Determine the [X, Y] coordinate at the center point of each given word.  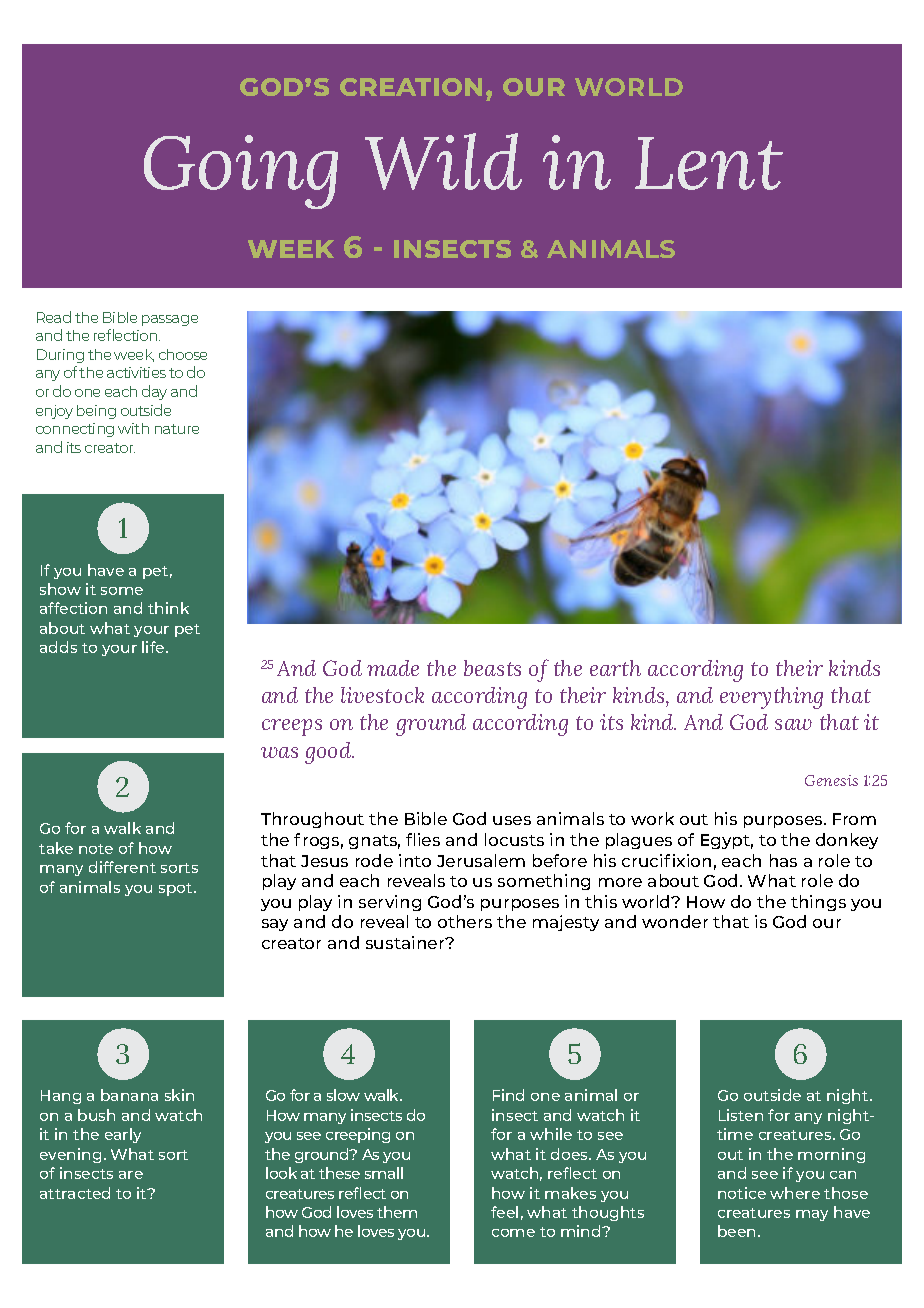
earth [615, 668]
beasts [492, 668]
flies [423, 839]
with [133, 428]
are [131, 1175]
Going [241, 172]
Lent [709, 163]
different [122, 867]
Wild [443, 161]
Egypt [727, 841]
